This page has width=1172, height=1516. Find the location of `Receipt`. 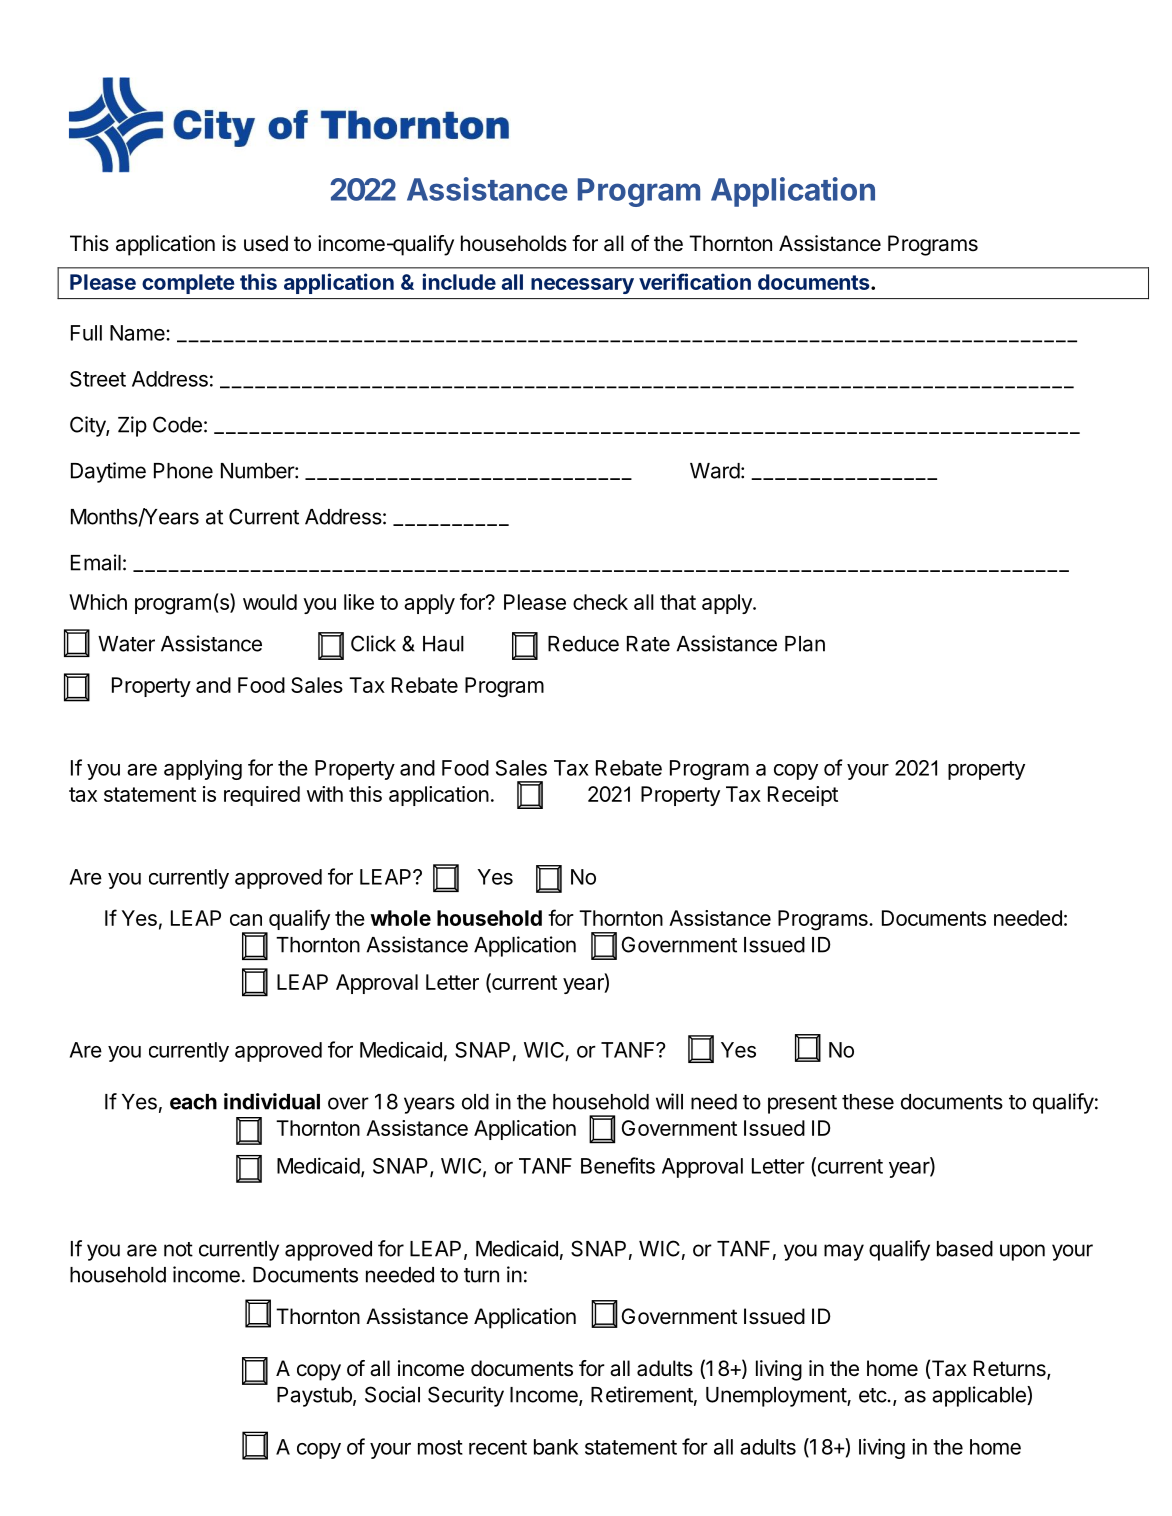

Receipt is located at coordinates (803, 796).
